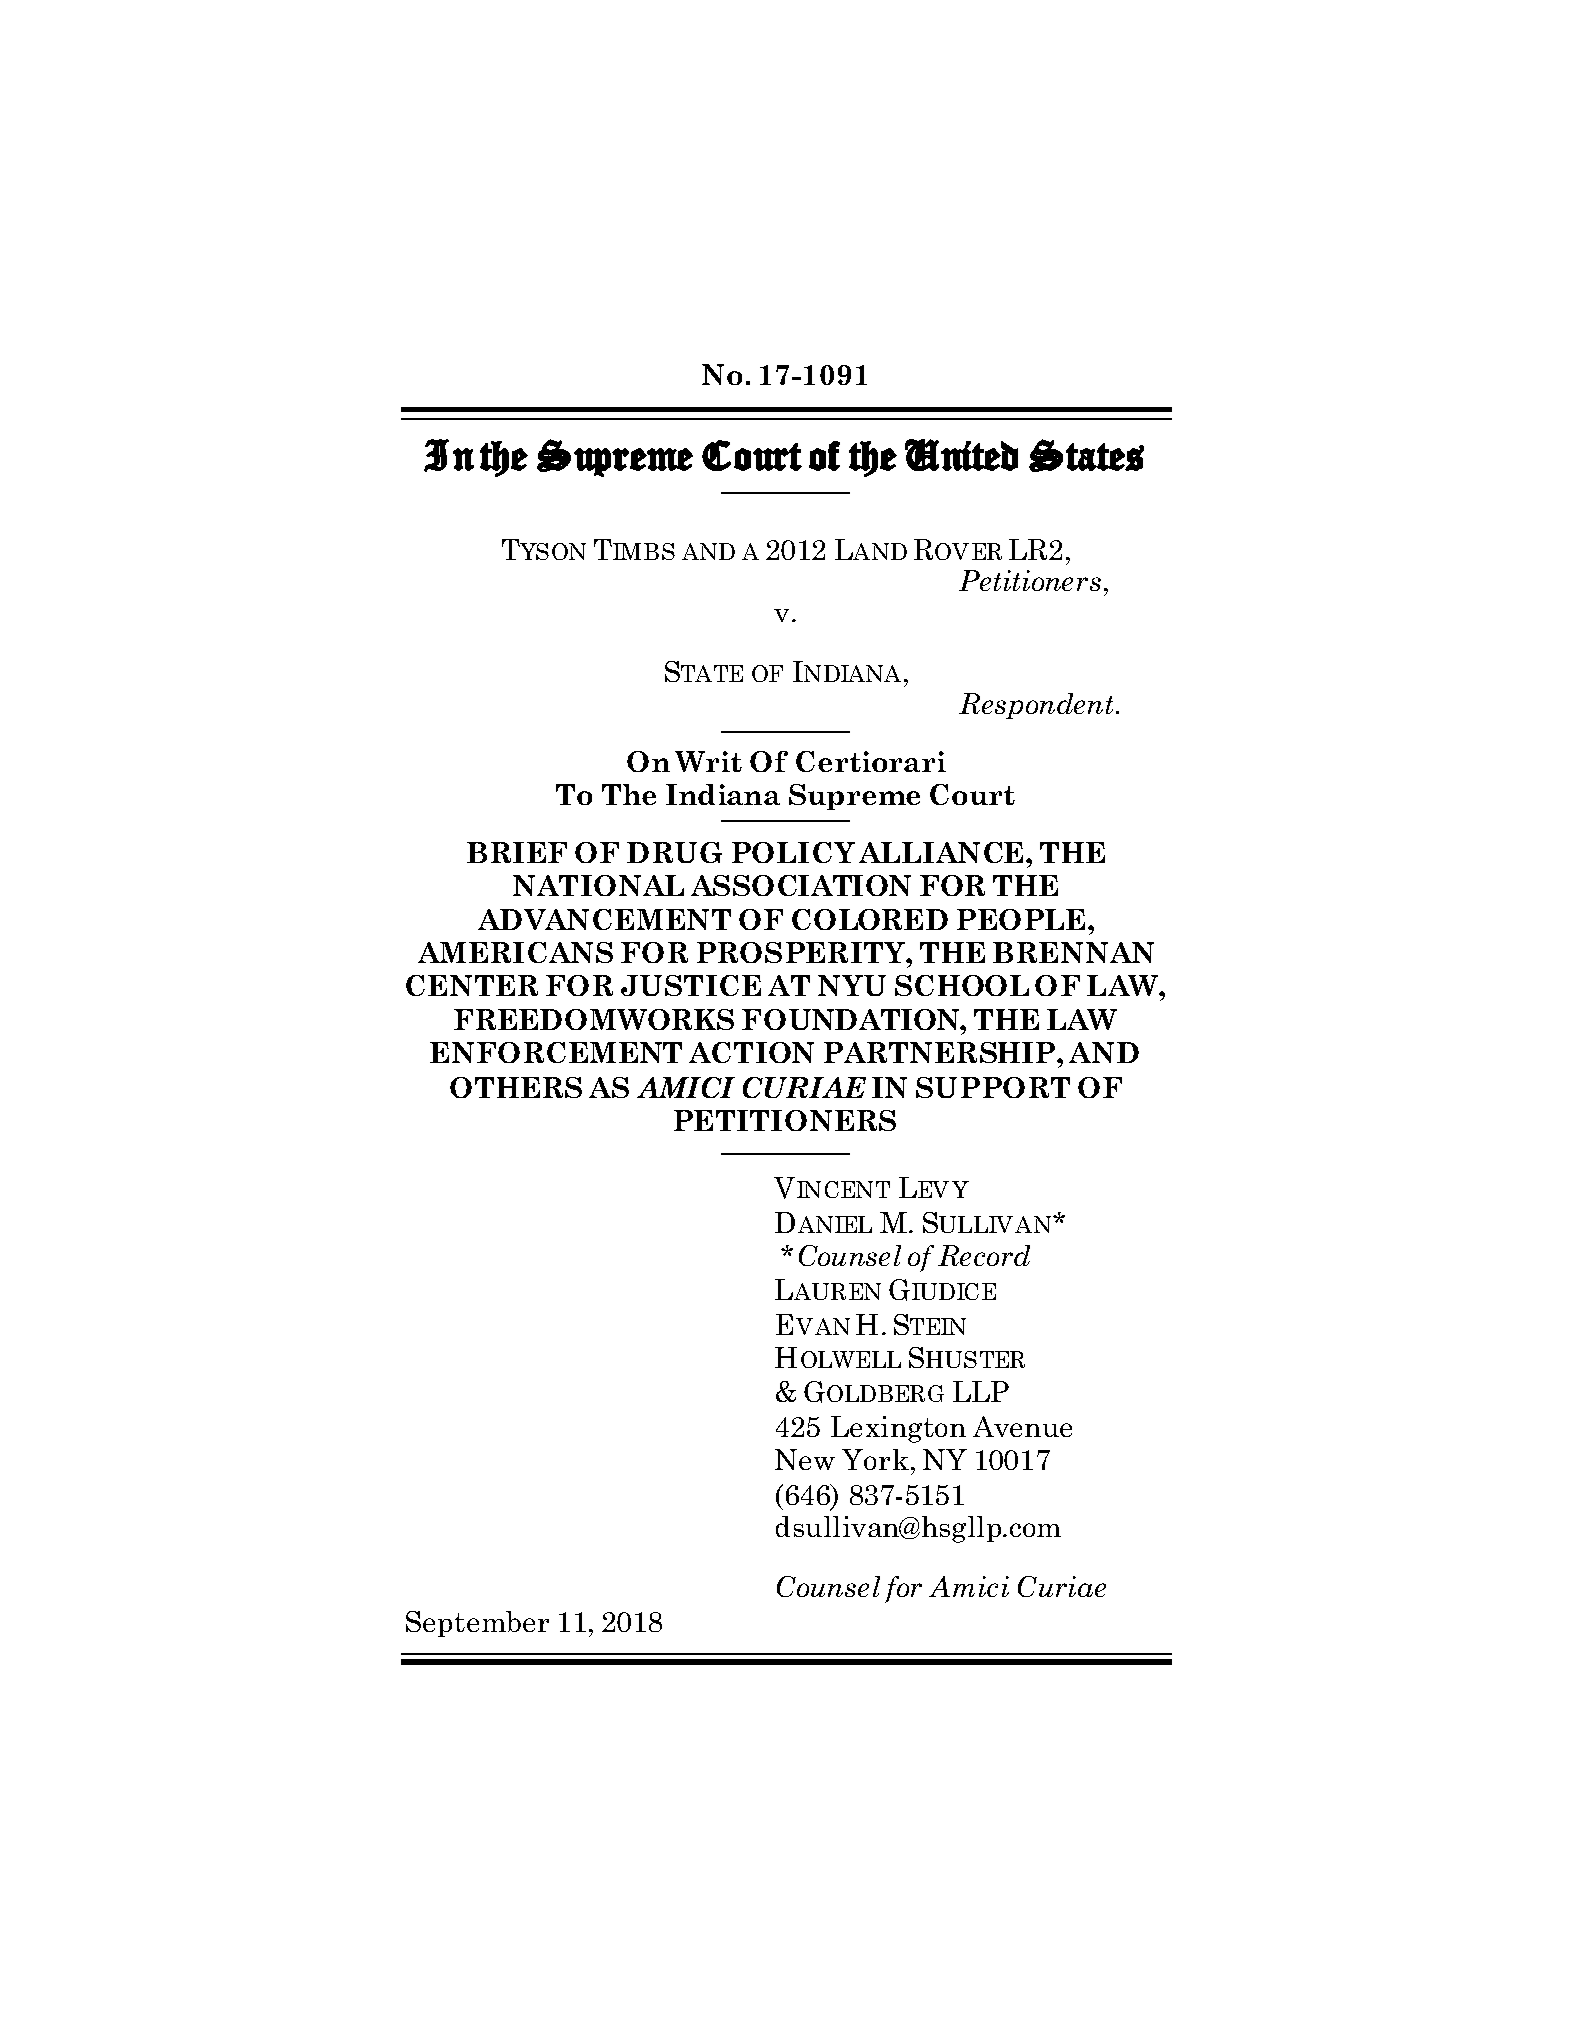  Describe the element at coordinates (1036, 706) in the document. I see `Respondent` at that location.
